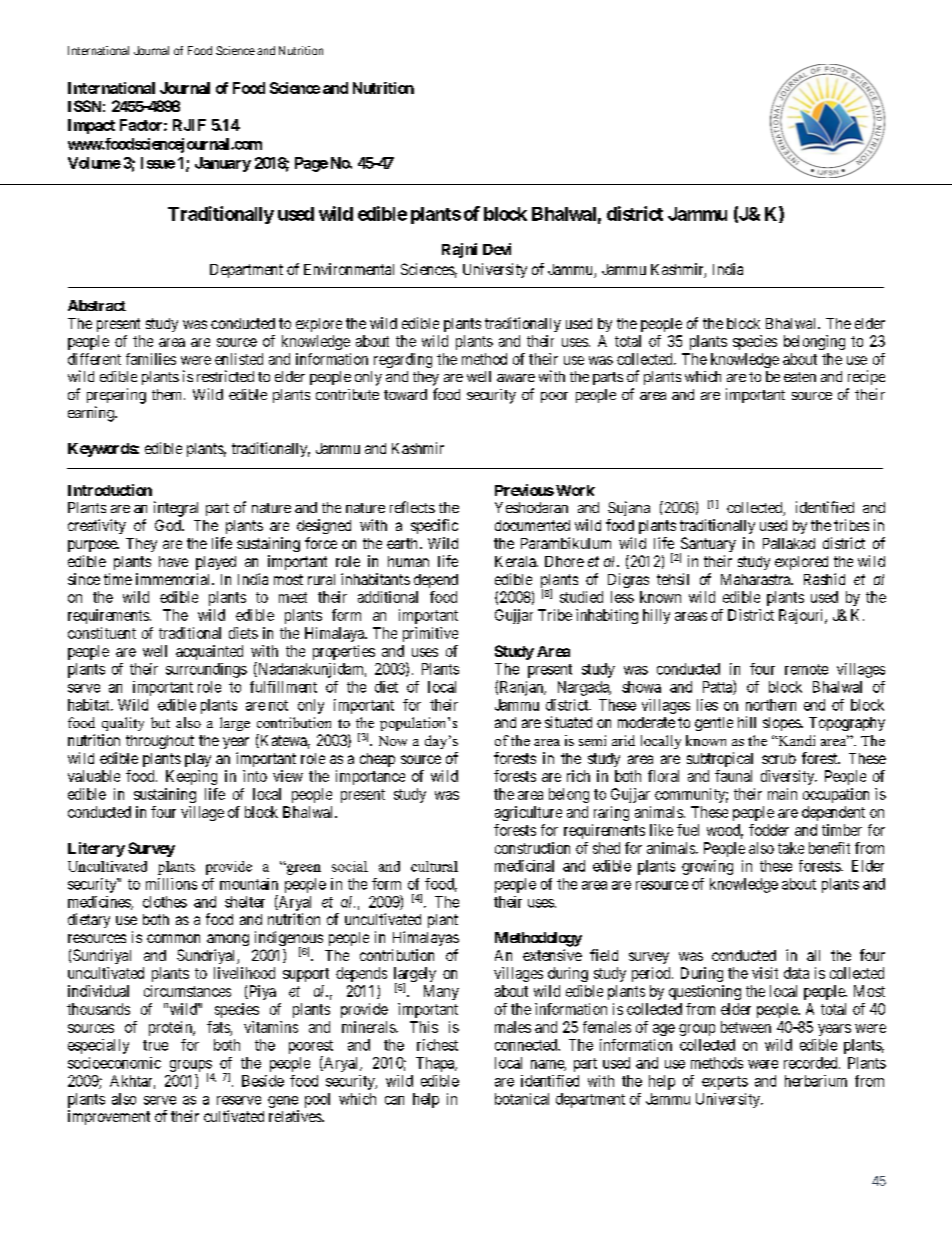  I want to click on January, so click(223, 164).
